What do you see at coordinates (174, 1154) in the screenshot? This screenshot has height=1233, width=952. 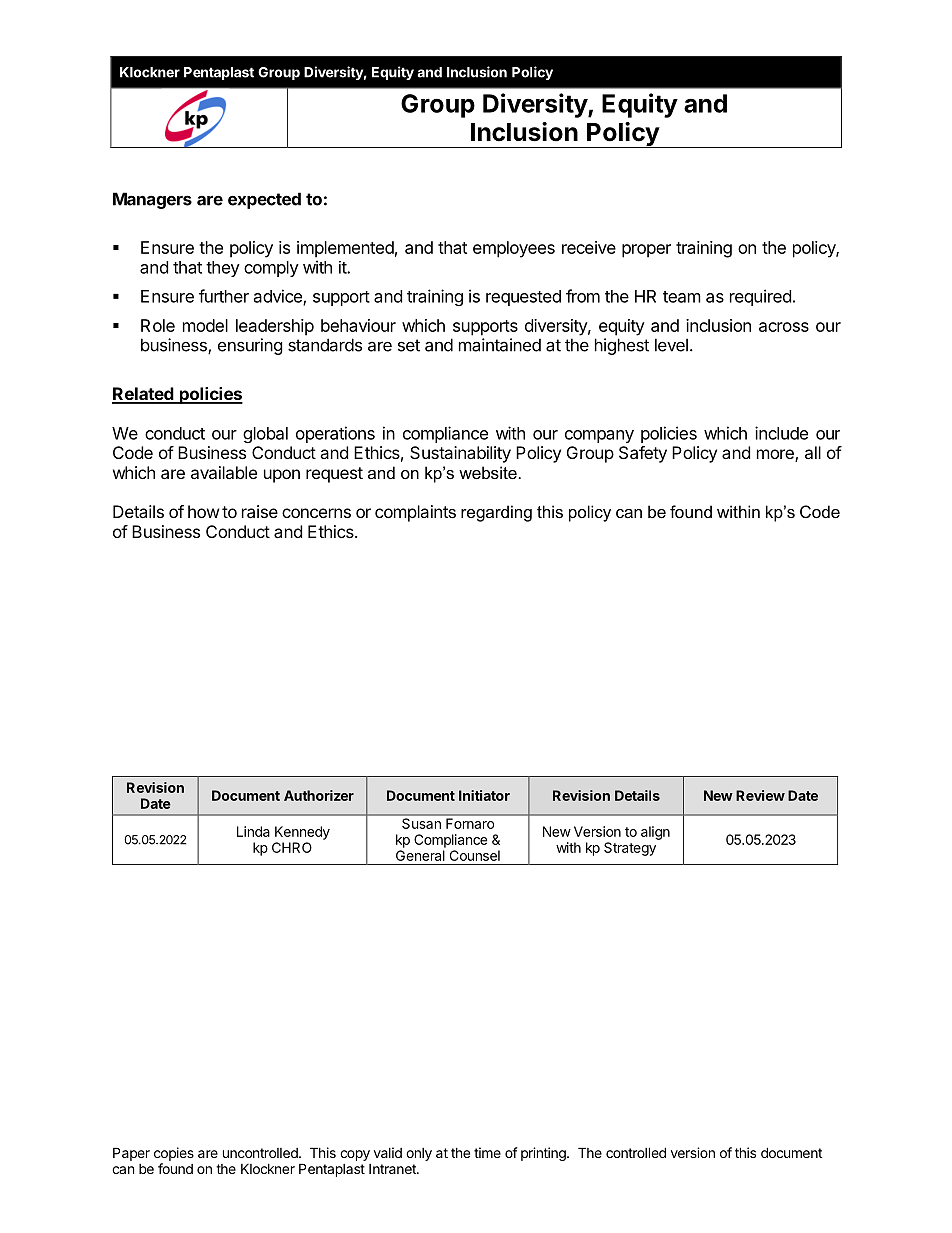 I see `copies` at bounding box center [174, 1154].
